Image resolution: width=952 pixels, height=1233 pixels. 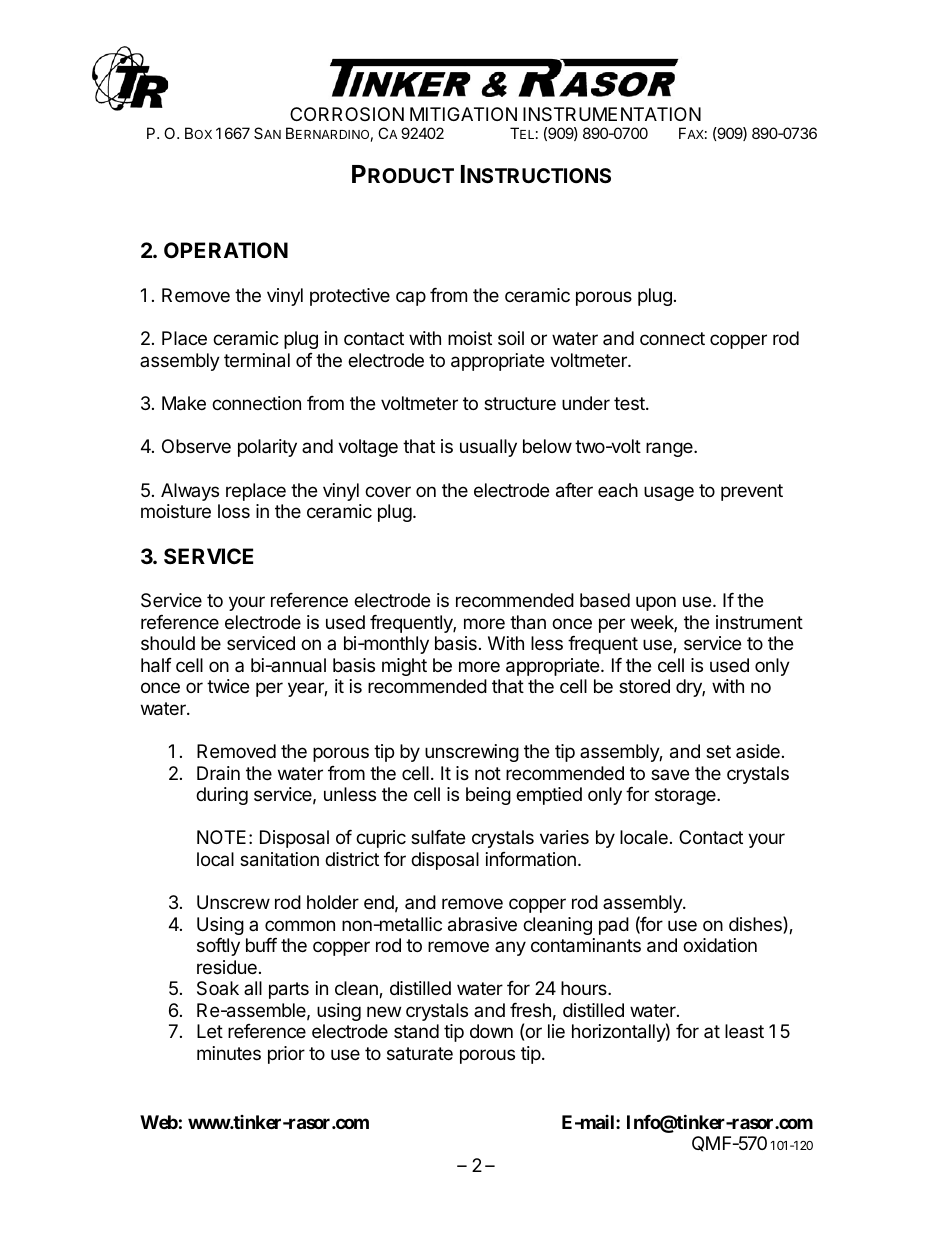 What do you see at coordinates (229, 1053) in the page?
I see `minutes` at bounding box center [229, 1053].
